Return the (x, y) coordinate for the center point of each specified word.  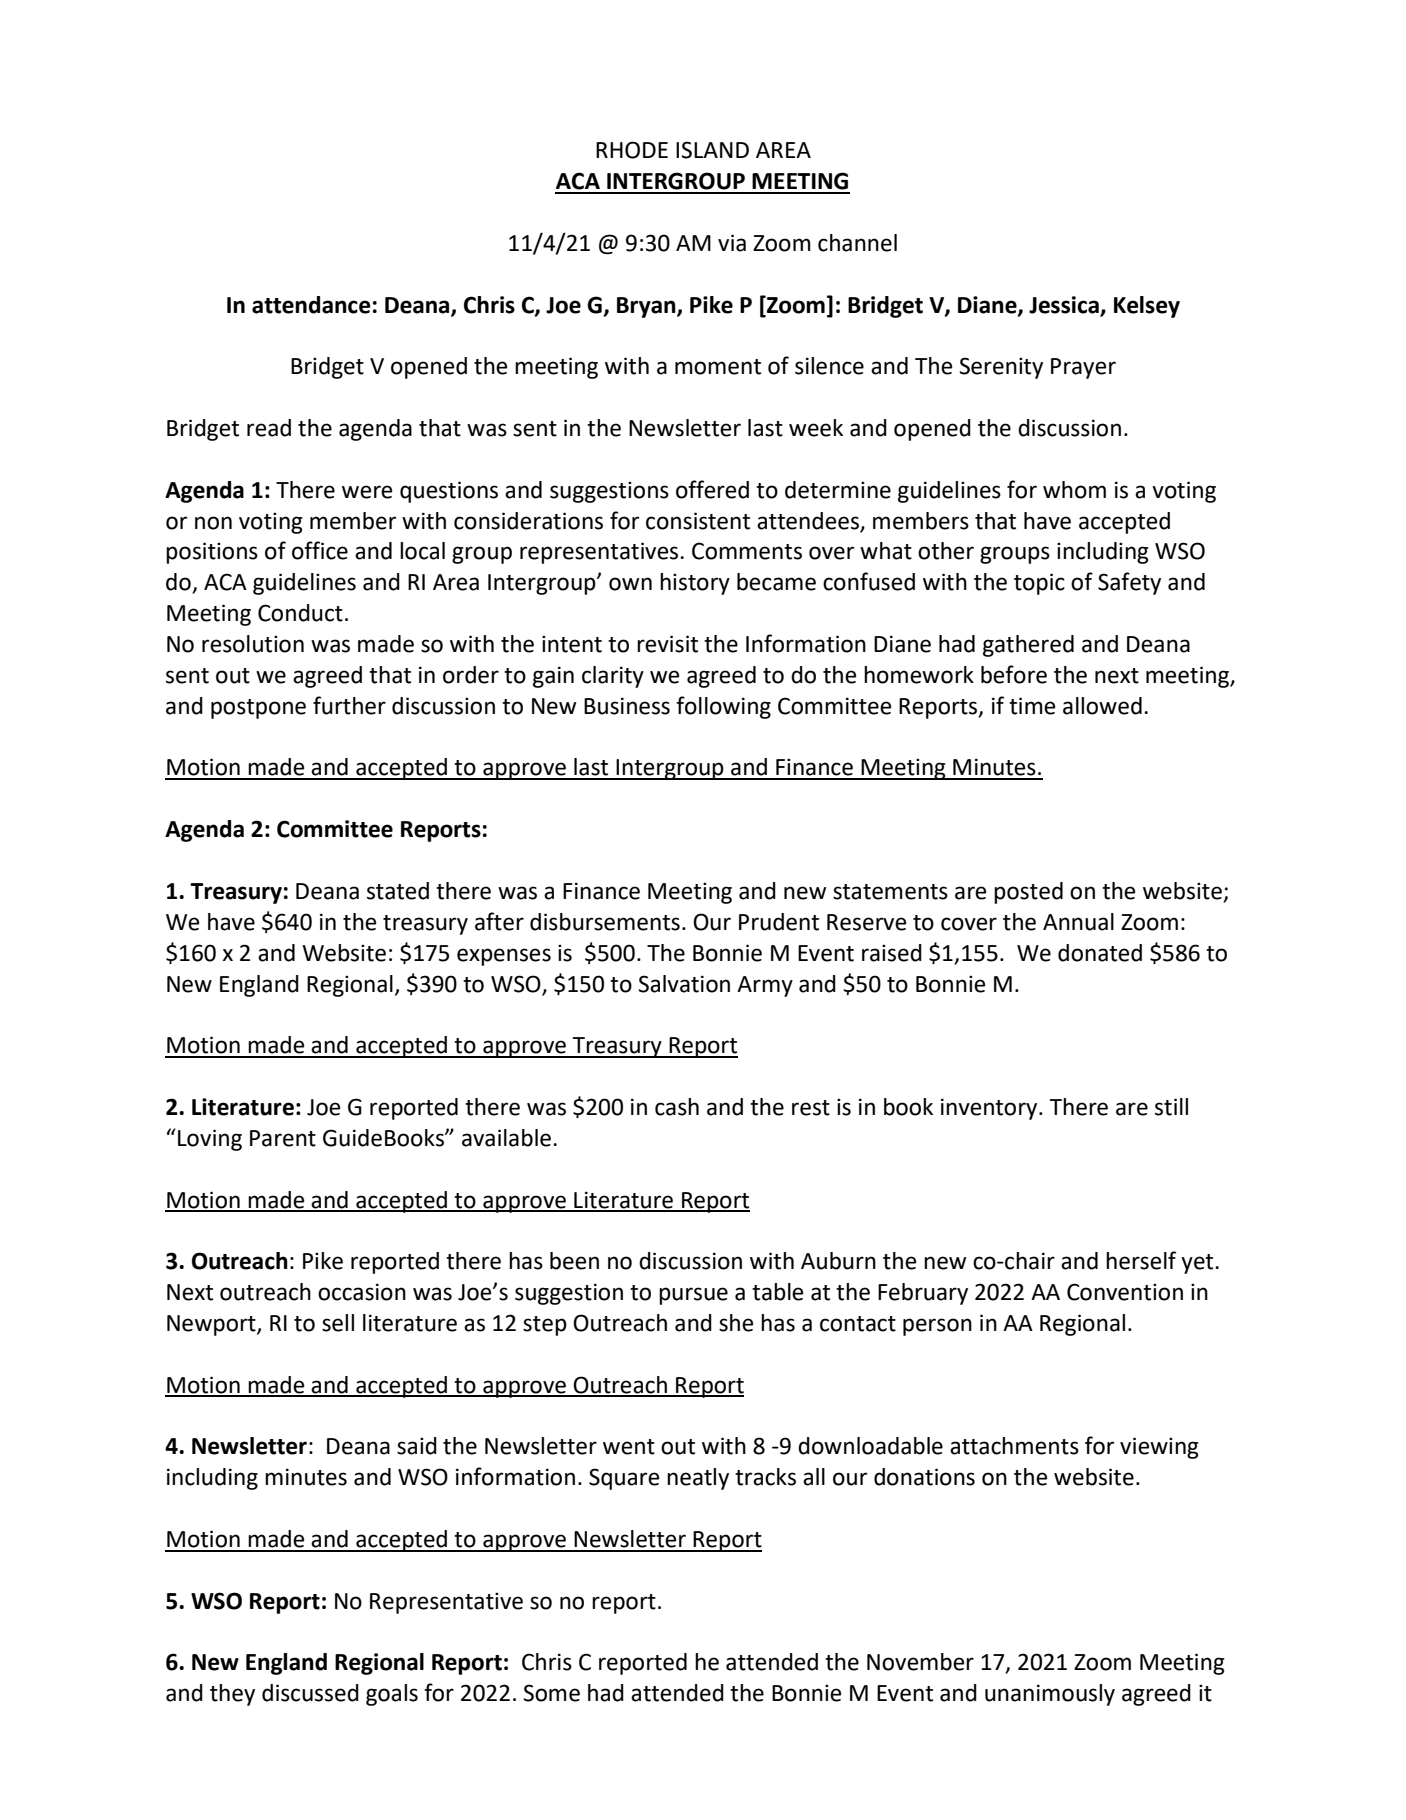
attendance (311, 305)
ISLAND (712, 150)
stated (398, 891)
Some (551, 1693)
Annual (1078, 922)
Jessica (1064, 305)
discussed (310, 1693)
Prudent (779, 922)
